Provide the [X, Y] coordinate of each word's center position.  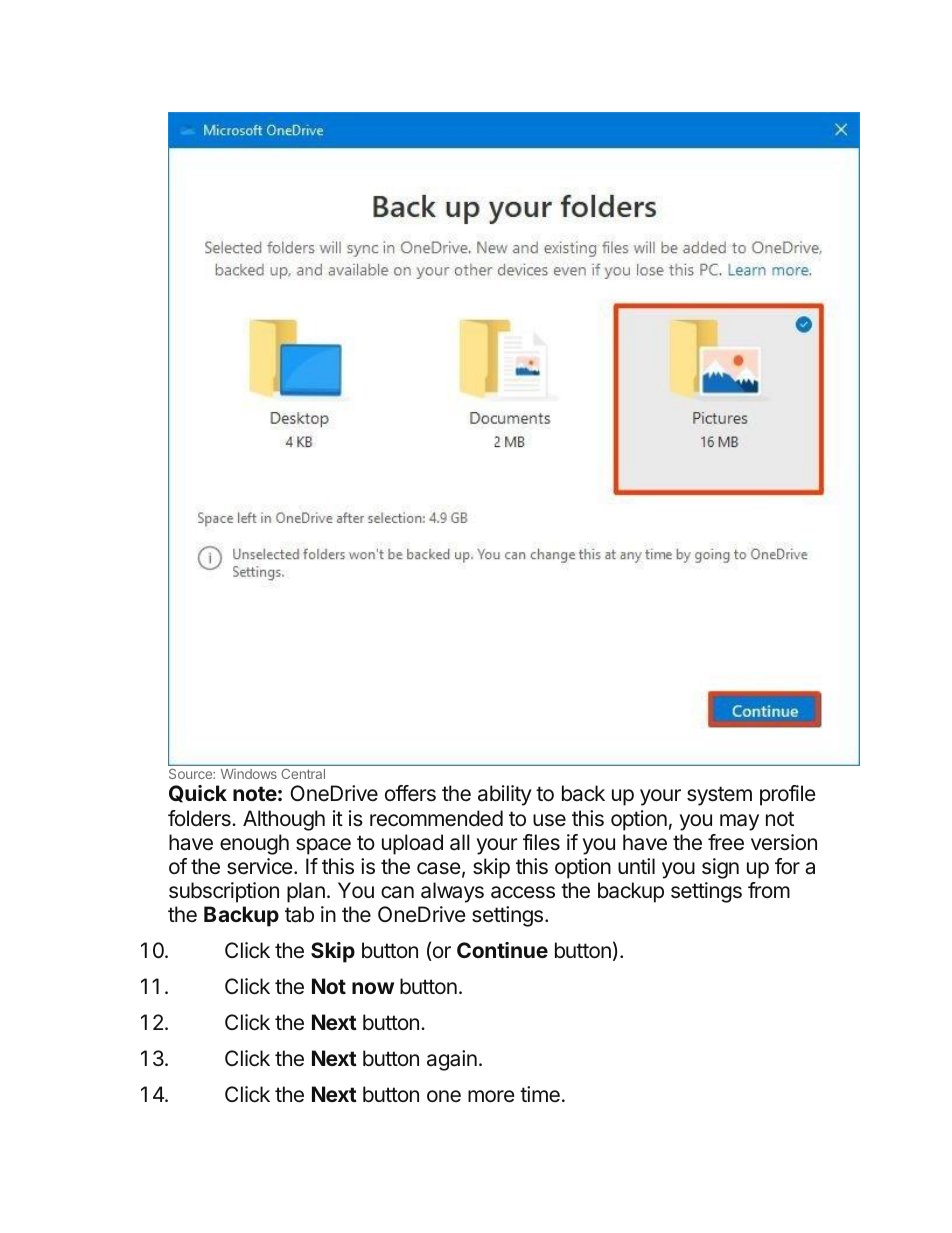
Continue [502, 950]
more [491, 1096]
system [719, 796]
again [452, 1060]
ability [505, 795]
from [769, 890]
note [255, 793]
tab [299, 914]
